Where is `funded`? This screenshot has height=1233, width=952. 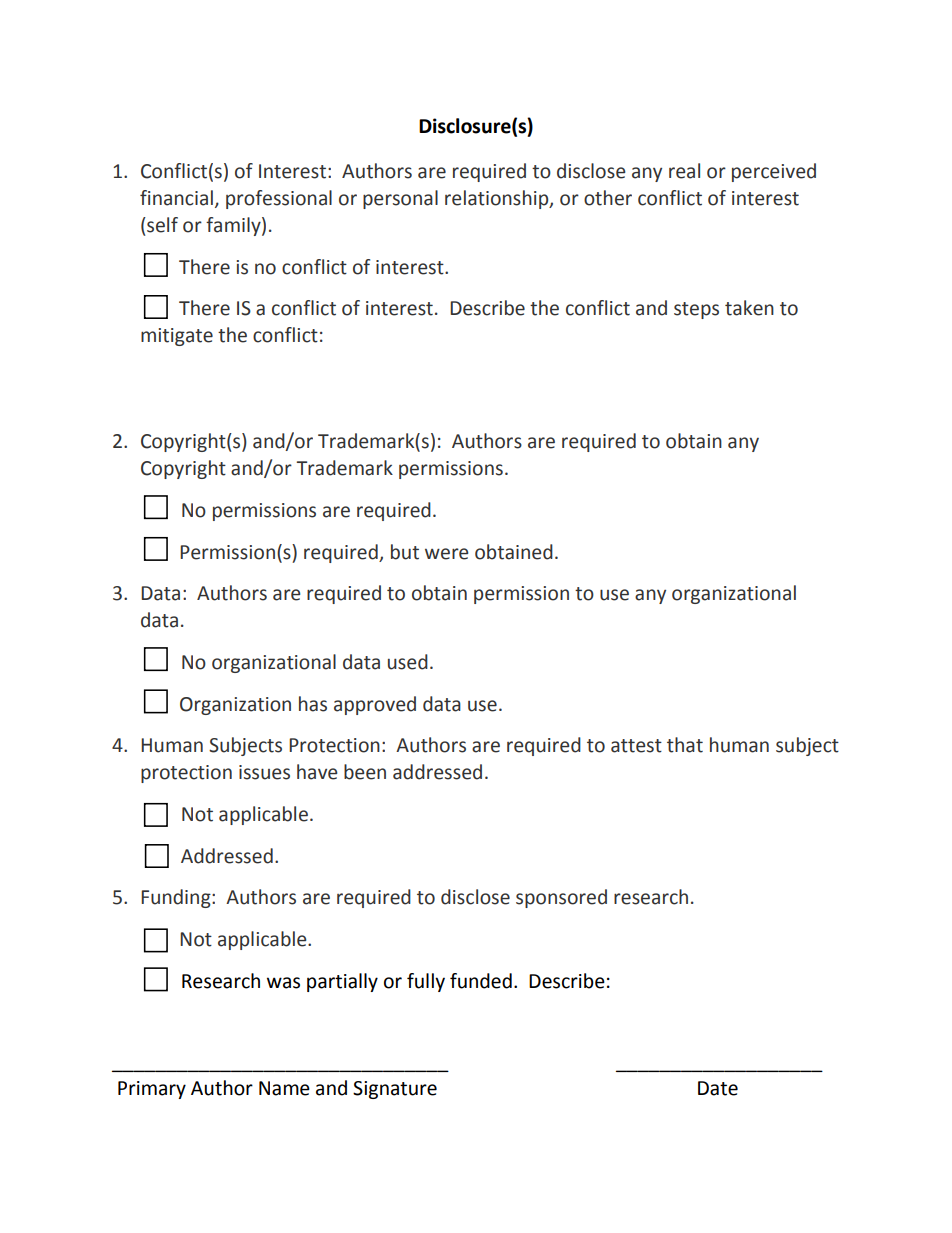 funded is located at coordinates (481, 981).
